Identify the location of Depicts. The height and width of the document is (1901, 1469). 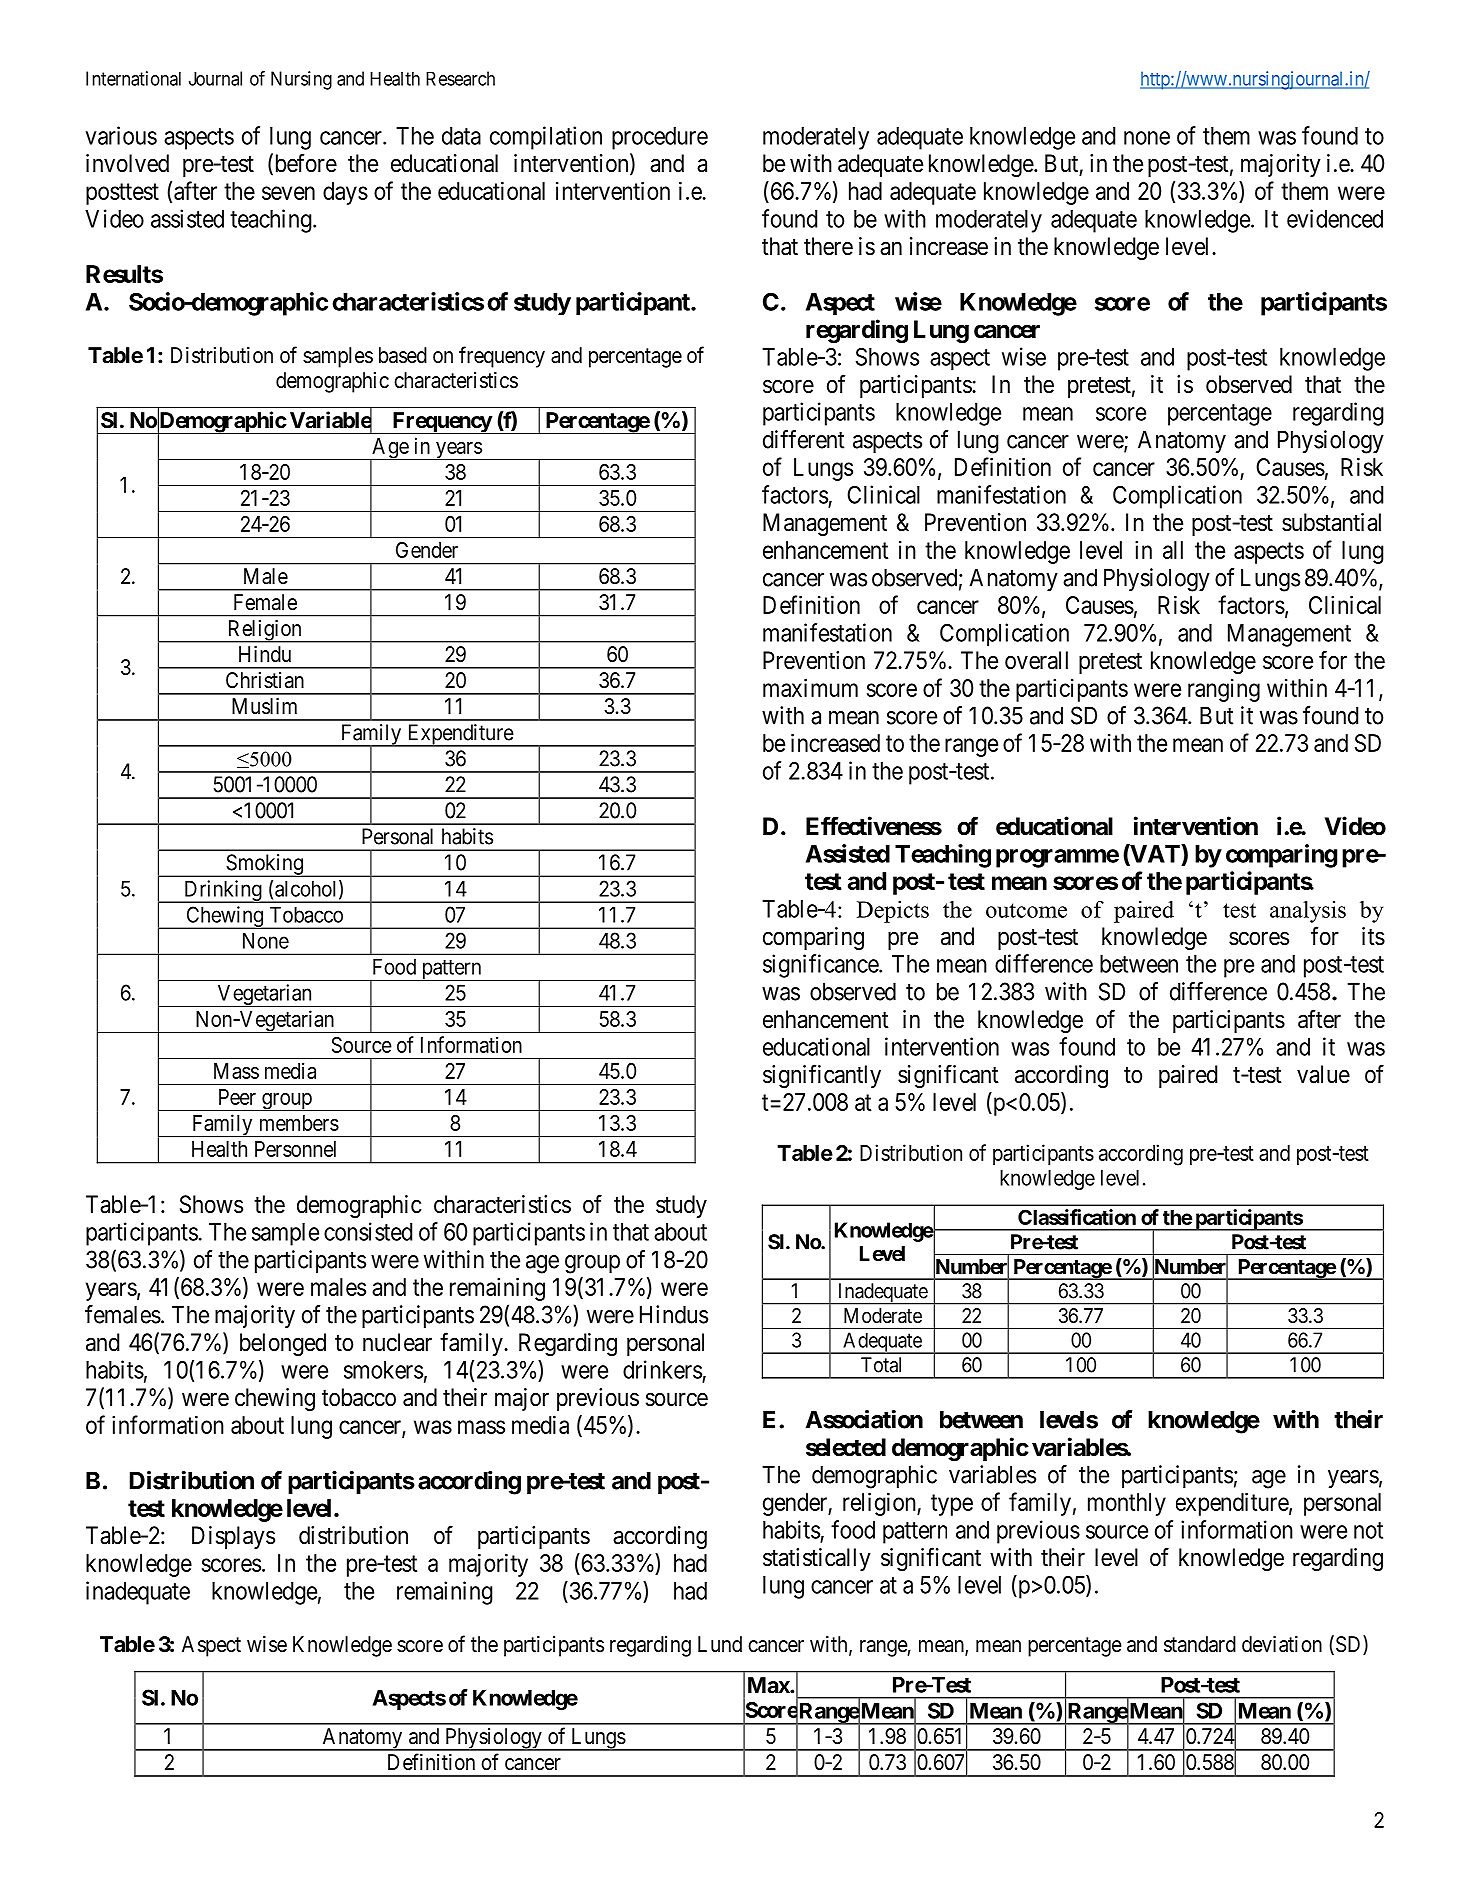
(893, 912).
